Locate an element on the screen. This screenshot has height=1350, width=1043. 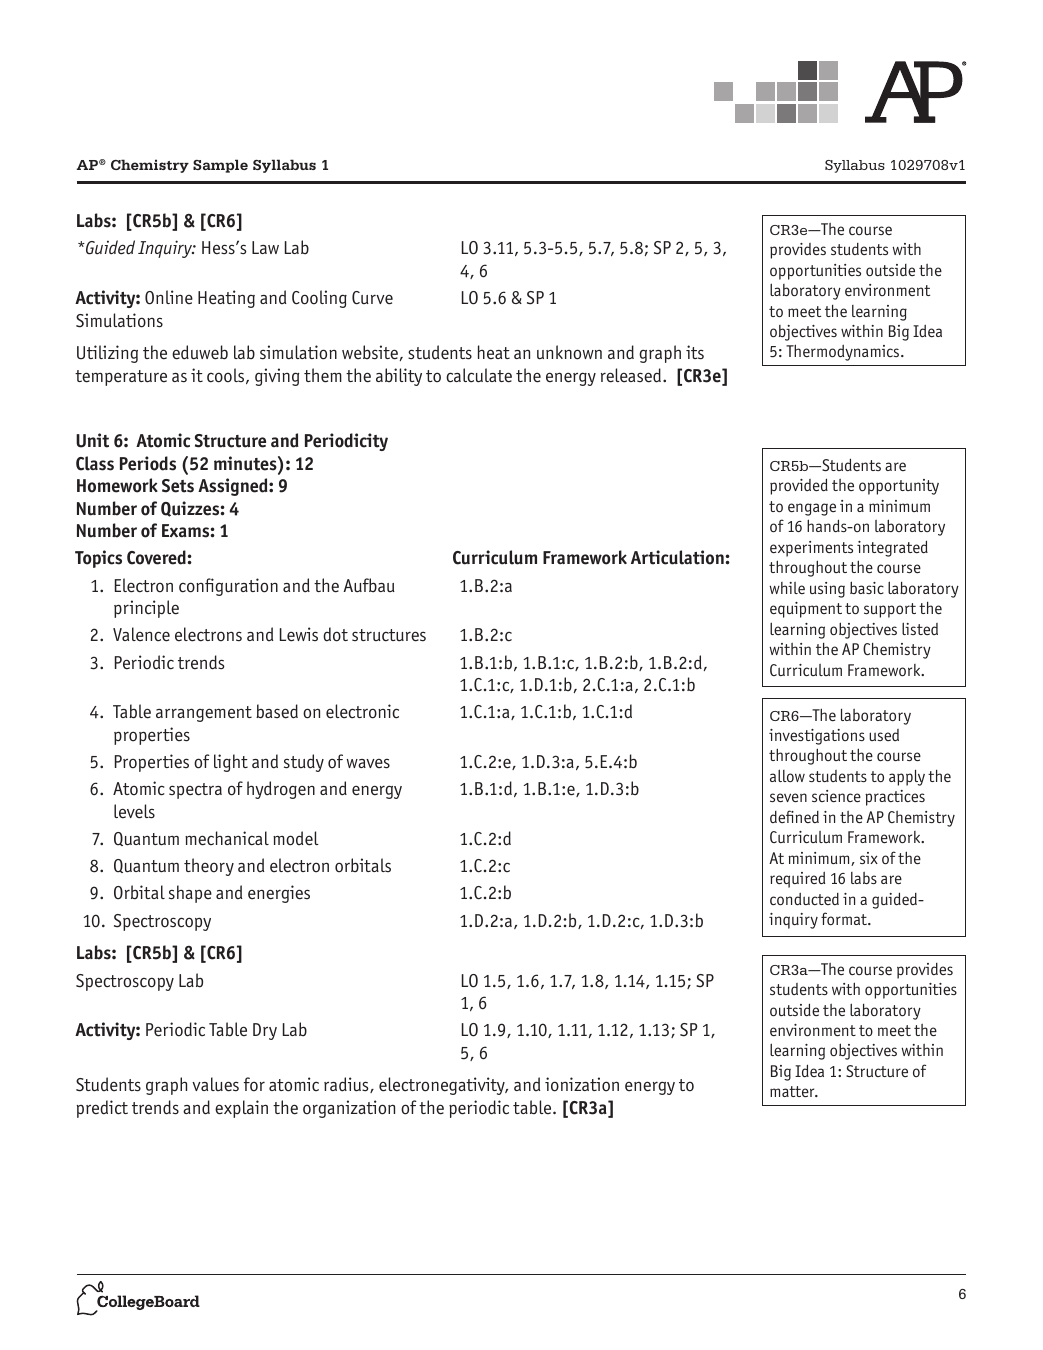
Thermodynamics is located at coordinates (844, 352).
